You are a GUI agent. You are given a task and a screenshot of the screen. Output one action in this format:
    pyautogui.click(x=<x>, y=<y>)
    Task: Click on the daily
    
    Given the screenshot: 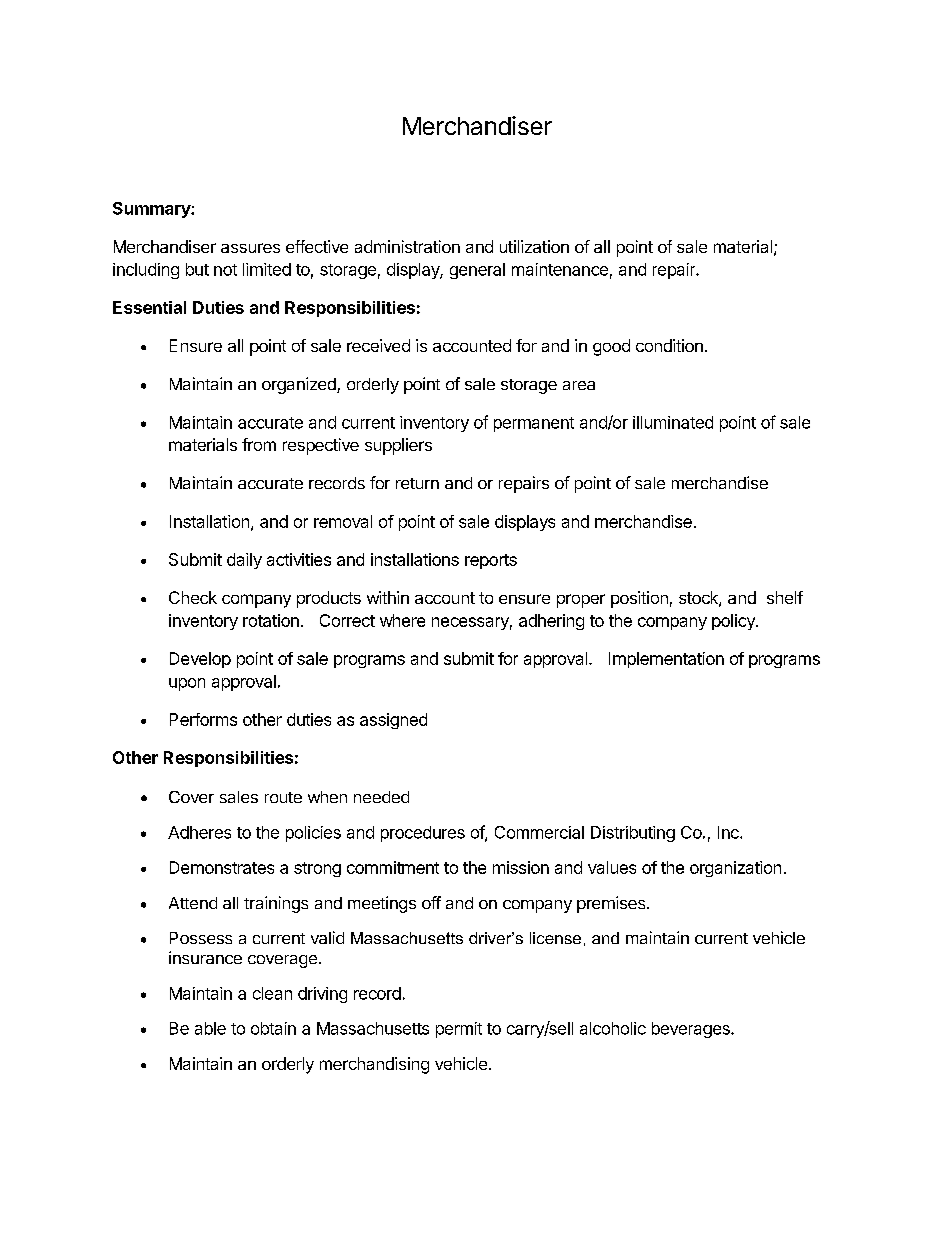 What is the action you would take?
    pyautogui.click(x=244, y=561)
